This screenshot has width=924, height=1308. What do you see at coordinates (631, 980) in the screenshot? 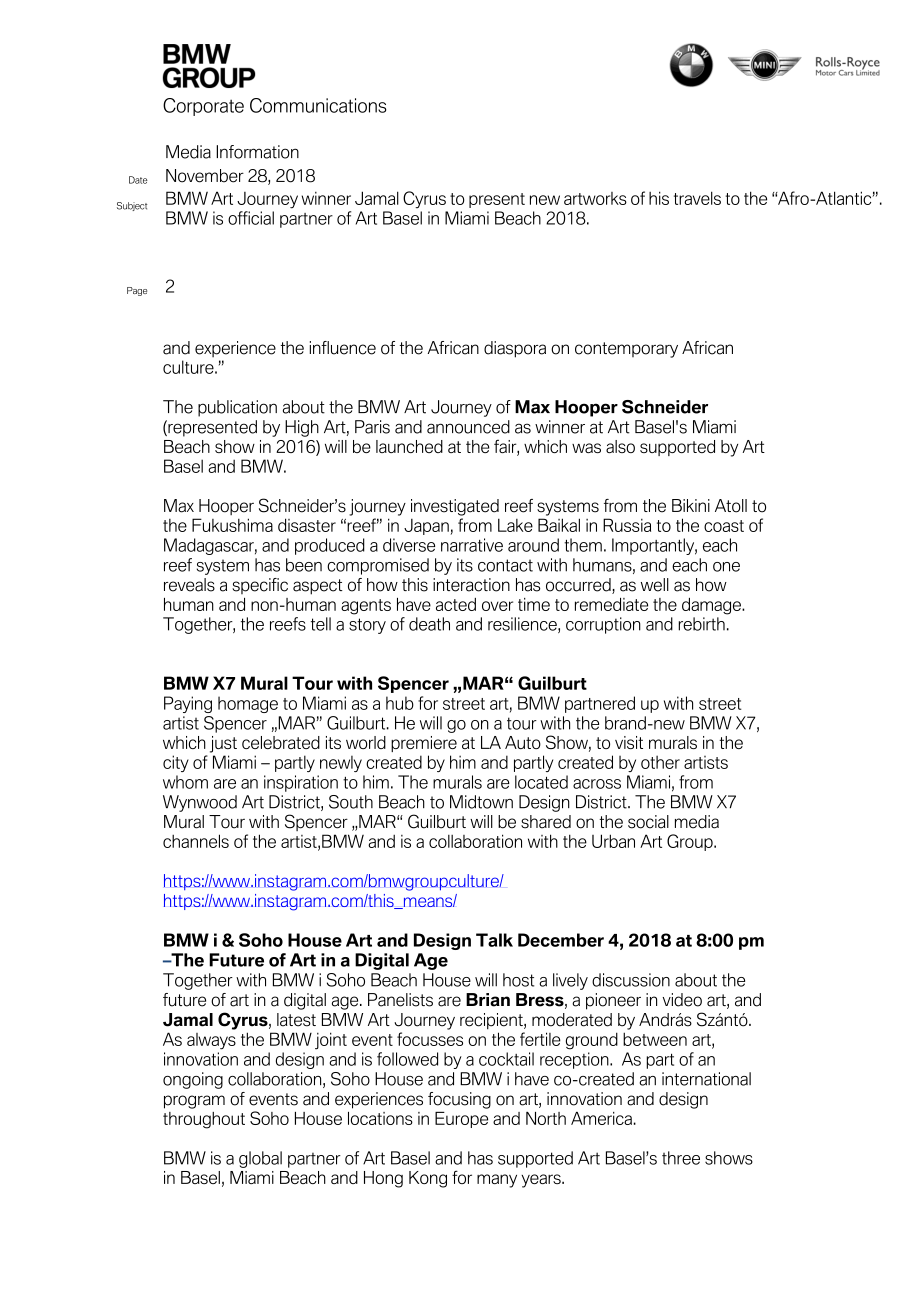
I see `discussion` at bounding box center [631, 980].
